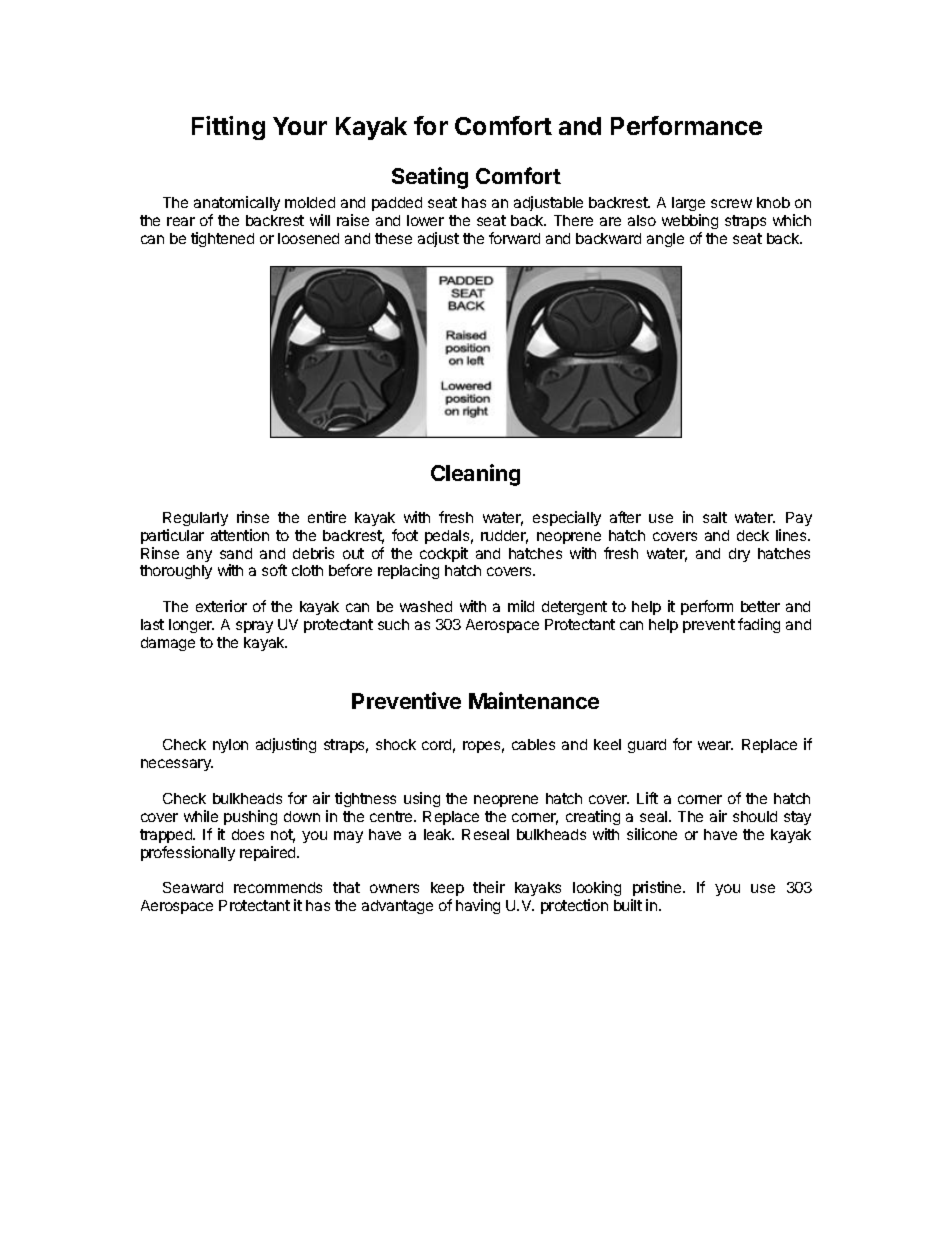 The image size is (952, 1233). What do you see at coordinates (193, 887) in the page?
I see `Seaward` at bounding box center [193, 887].
